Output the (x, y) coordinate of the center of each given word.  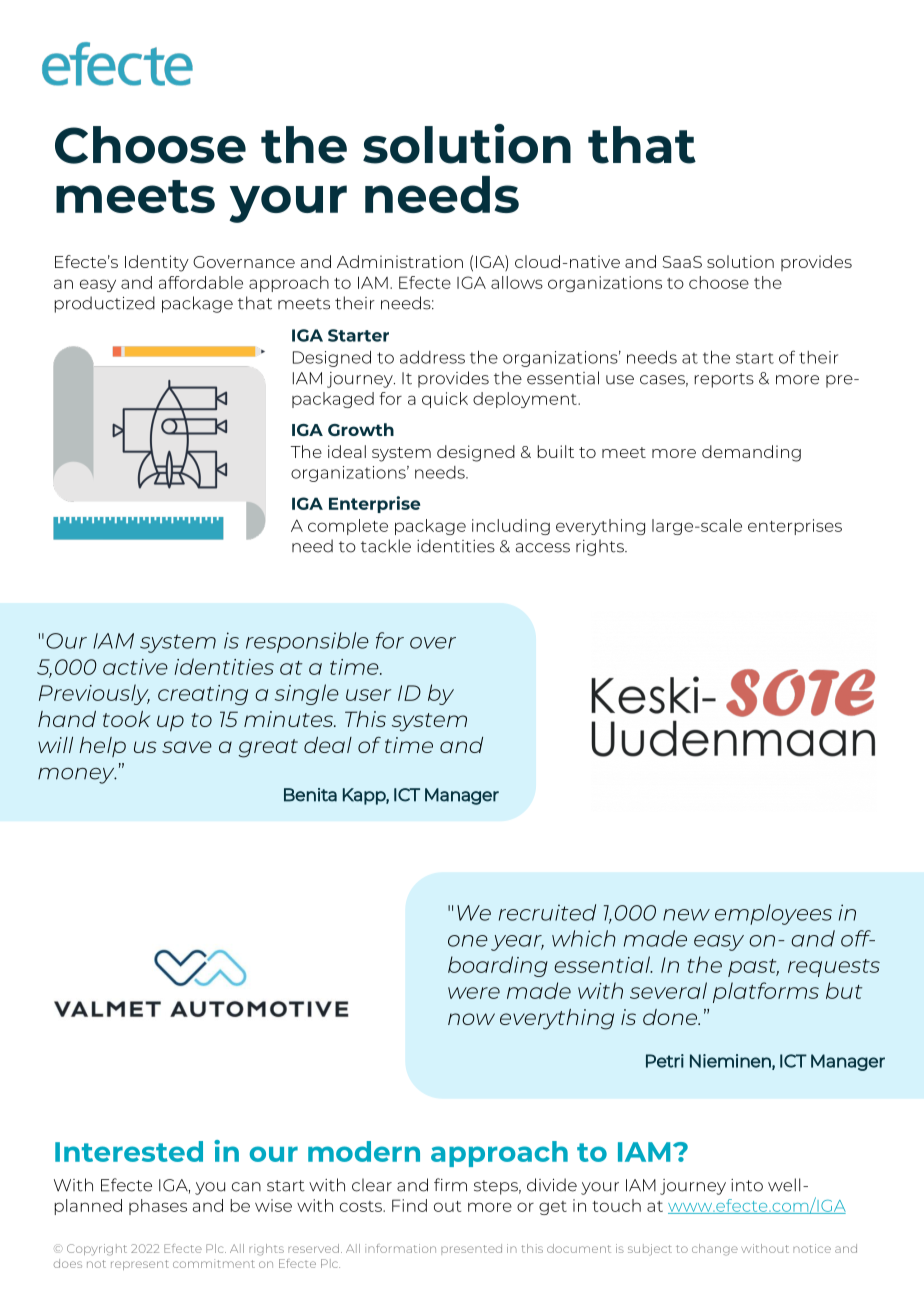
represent (140, 1265)
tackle (386, 546)
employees (773, 914)
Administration (400, 261)
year (517, 943)
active (135, 667)
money (77, 776)
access (543, 548)
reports (724, 380)
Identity (157, 263)
